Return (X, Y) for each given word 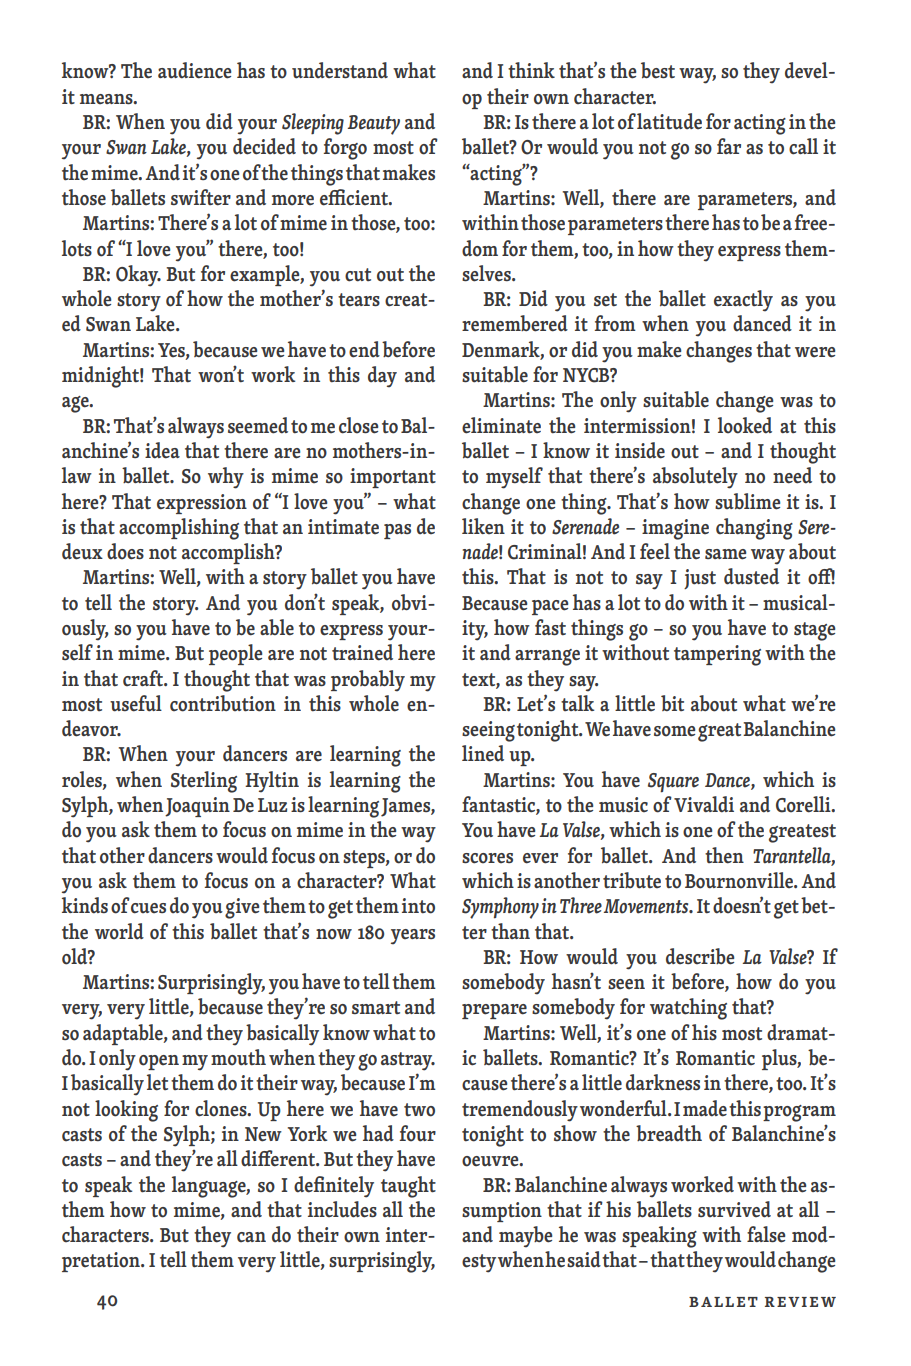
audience (194, 70)
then (724, 855)
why (226, 478)
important (393, 478)
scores (487, 858)
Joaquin (197, 807)
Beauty (374, 125)
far (729, 146)
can (251, 1237)
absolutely (695, 478)
